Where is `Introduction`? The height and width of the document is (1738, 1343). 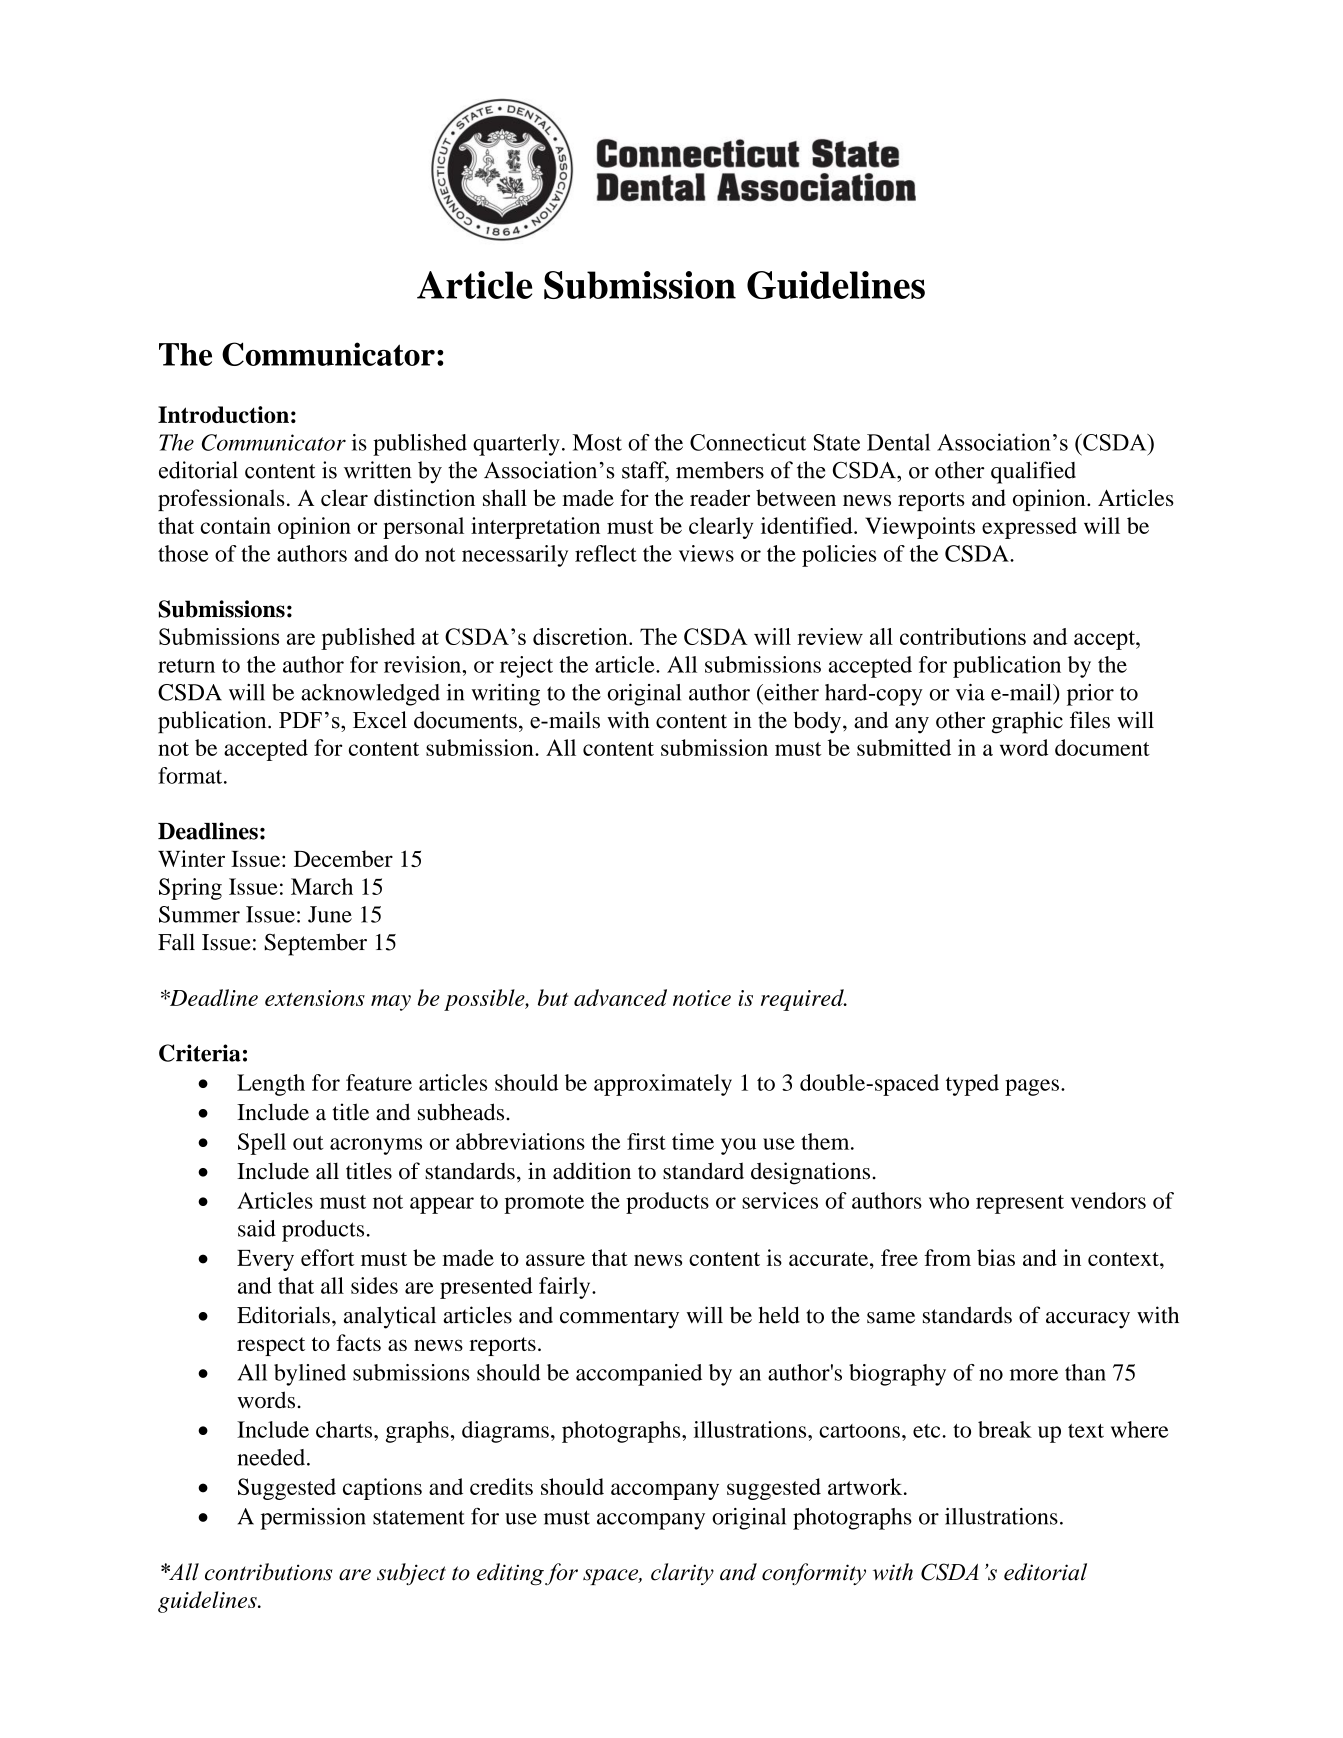 Introduction is located at coordinates (223, 414).
